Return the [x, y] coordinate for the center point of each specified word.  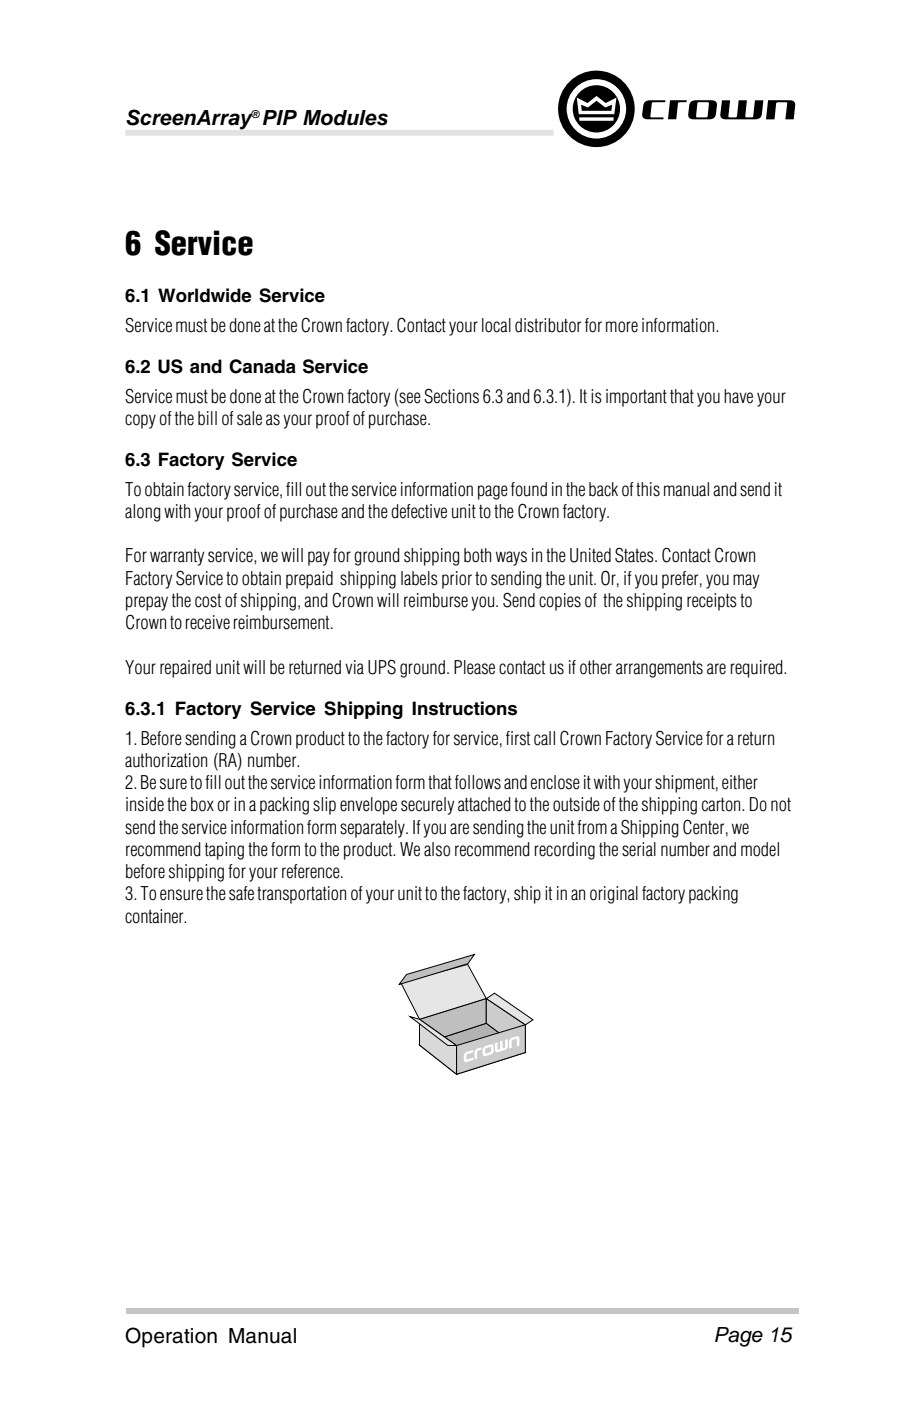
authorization [166, 760]
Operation [171, 1337]
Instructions [464, 708]
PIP [280, 117]
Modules [345, 118]
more [622, 327]
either [740, 782]
